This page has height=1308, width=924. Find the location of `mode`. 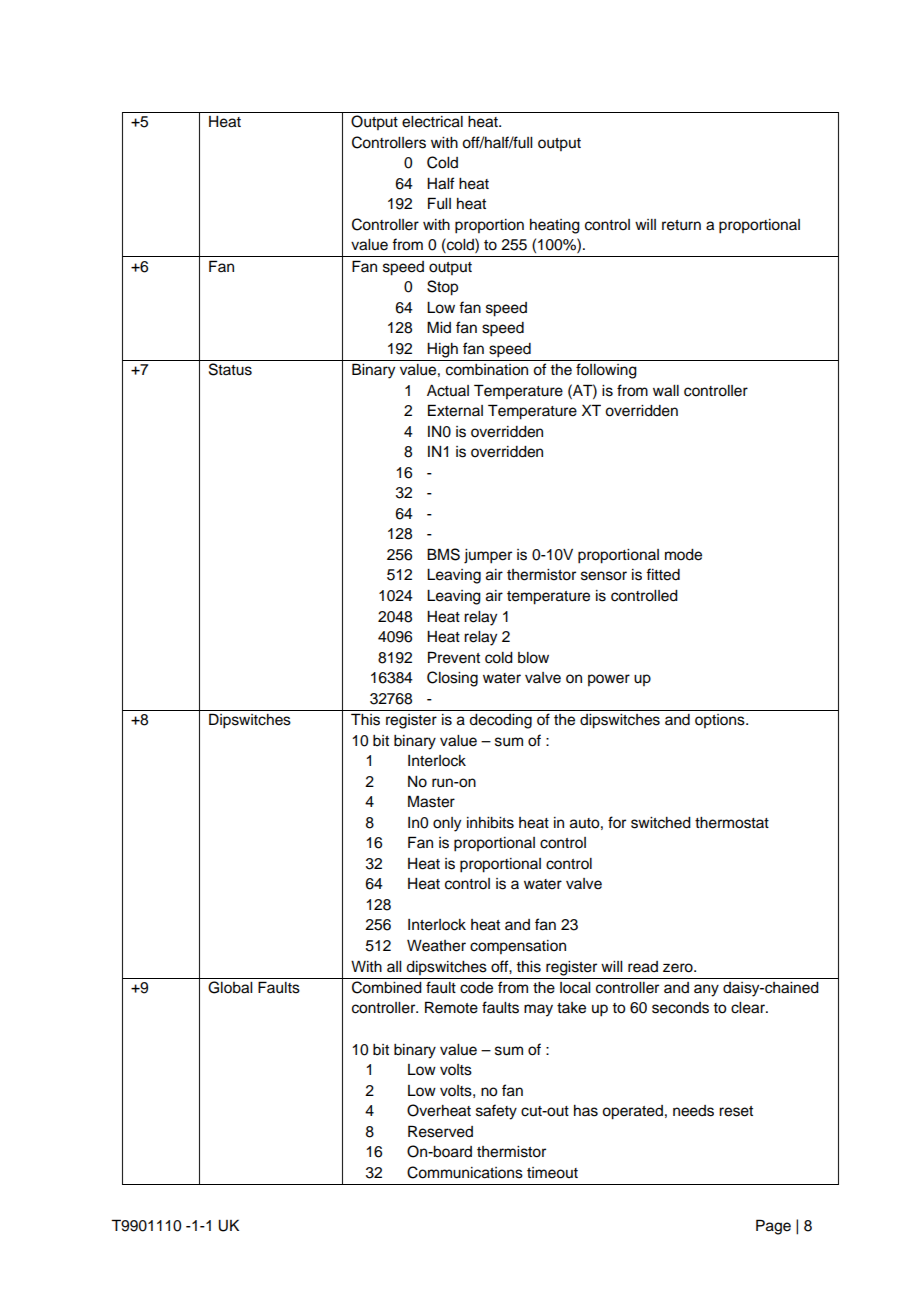

mode is located at coordinates (683, 555).
